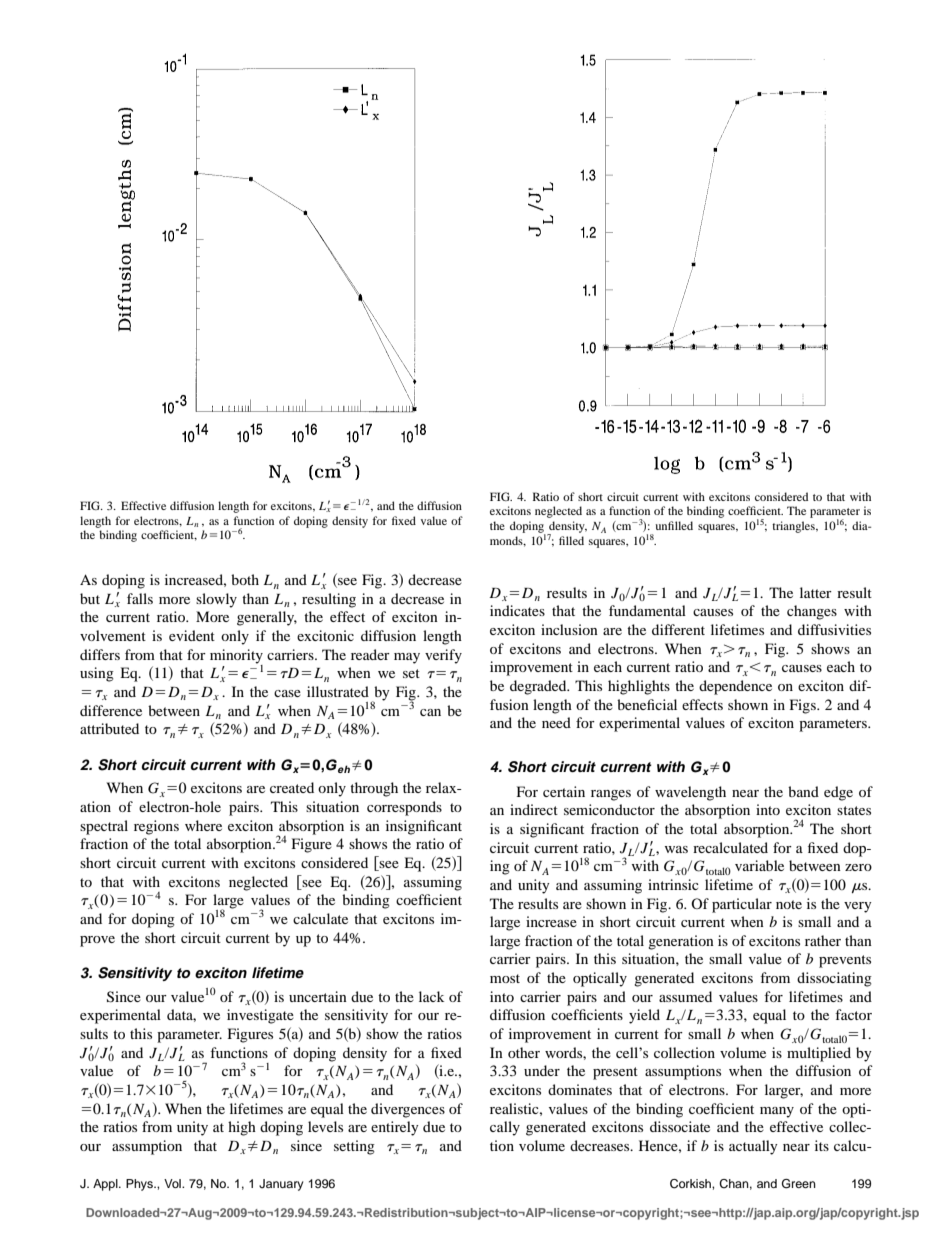  Describe the element at coordinates (539, 687) in the page. I see `degraded` at that location.
